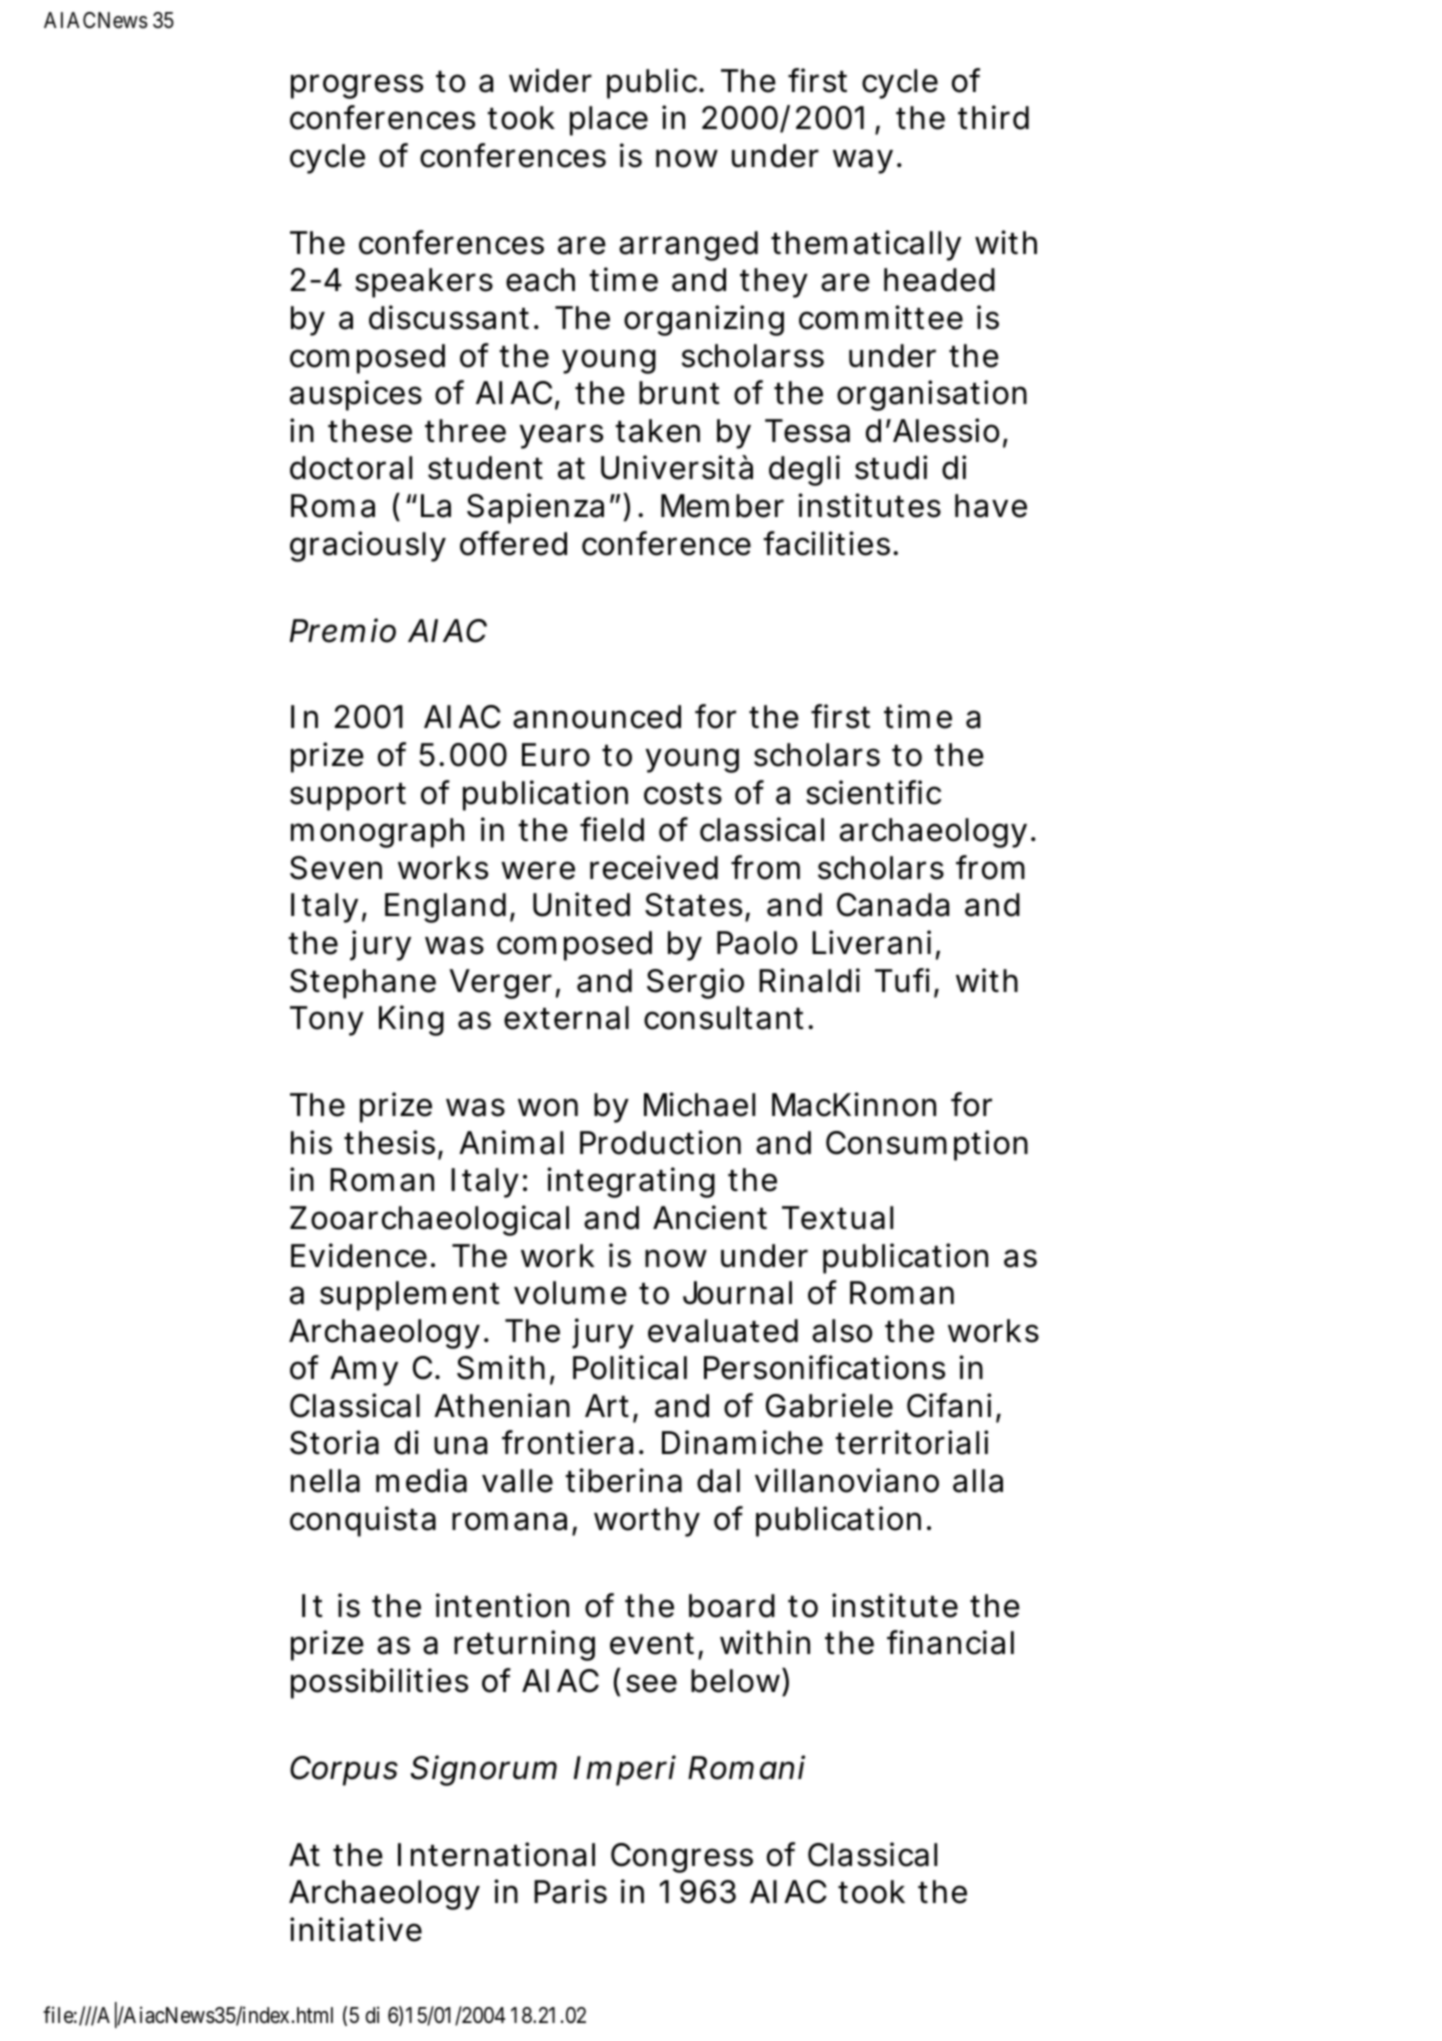  Describe the element at coordinates (893, 905) in the screenshot. I see `Canada` at that location.
